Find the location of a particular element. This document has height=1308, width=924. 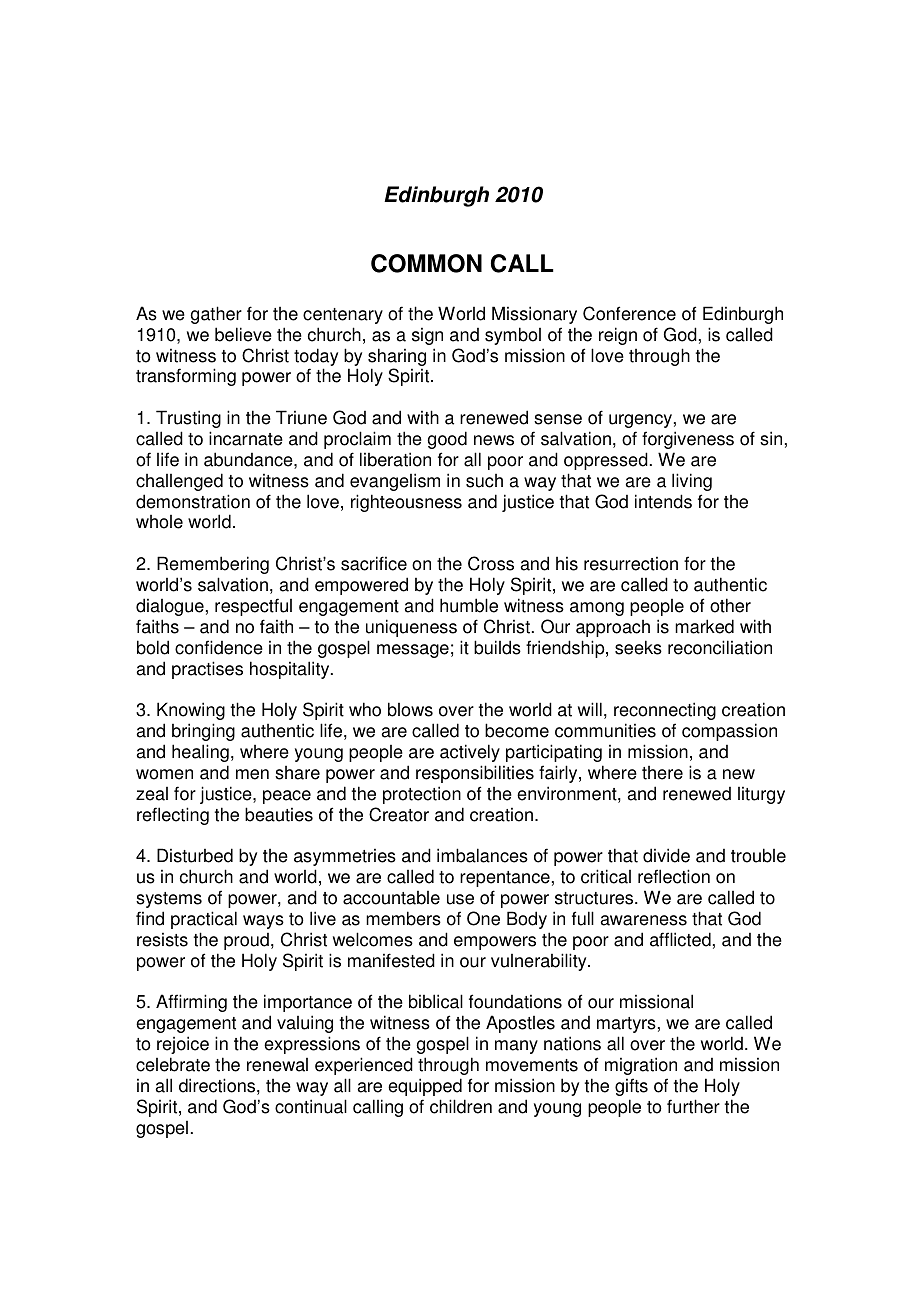

equipped is located at coordinates (425, 1087).
